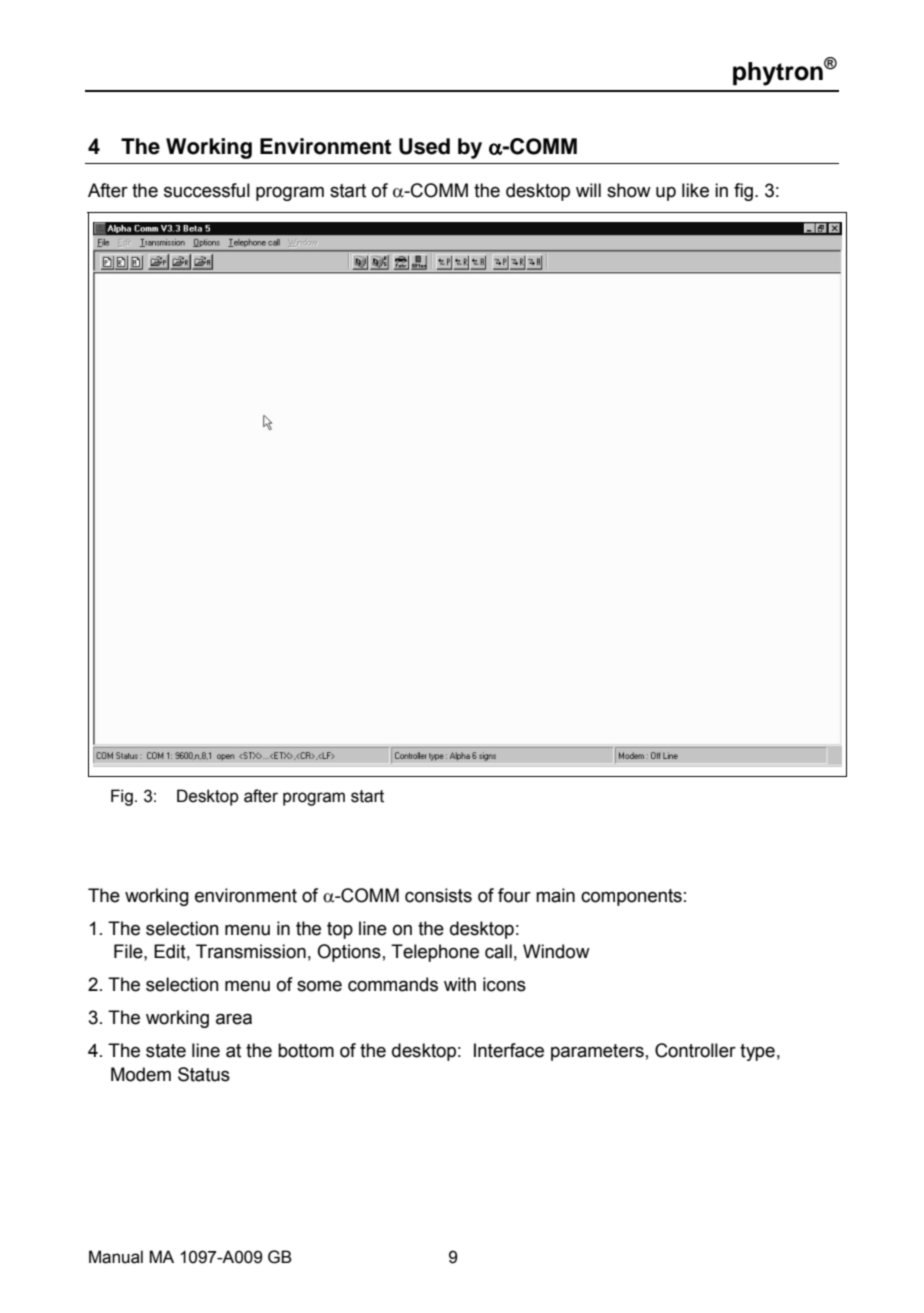 This screenshot has width=924, height=1313. I want to click on Transmission, so click(251, 951).
